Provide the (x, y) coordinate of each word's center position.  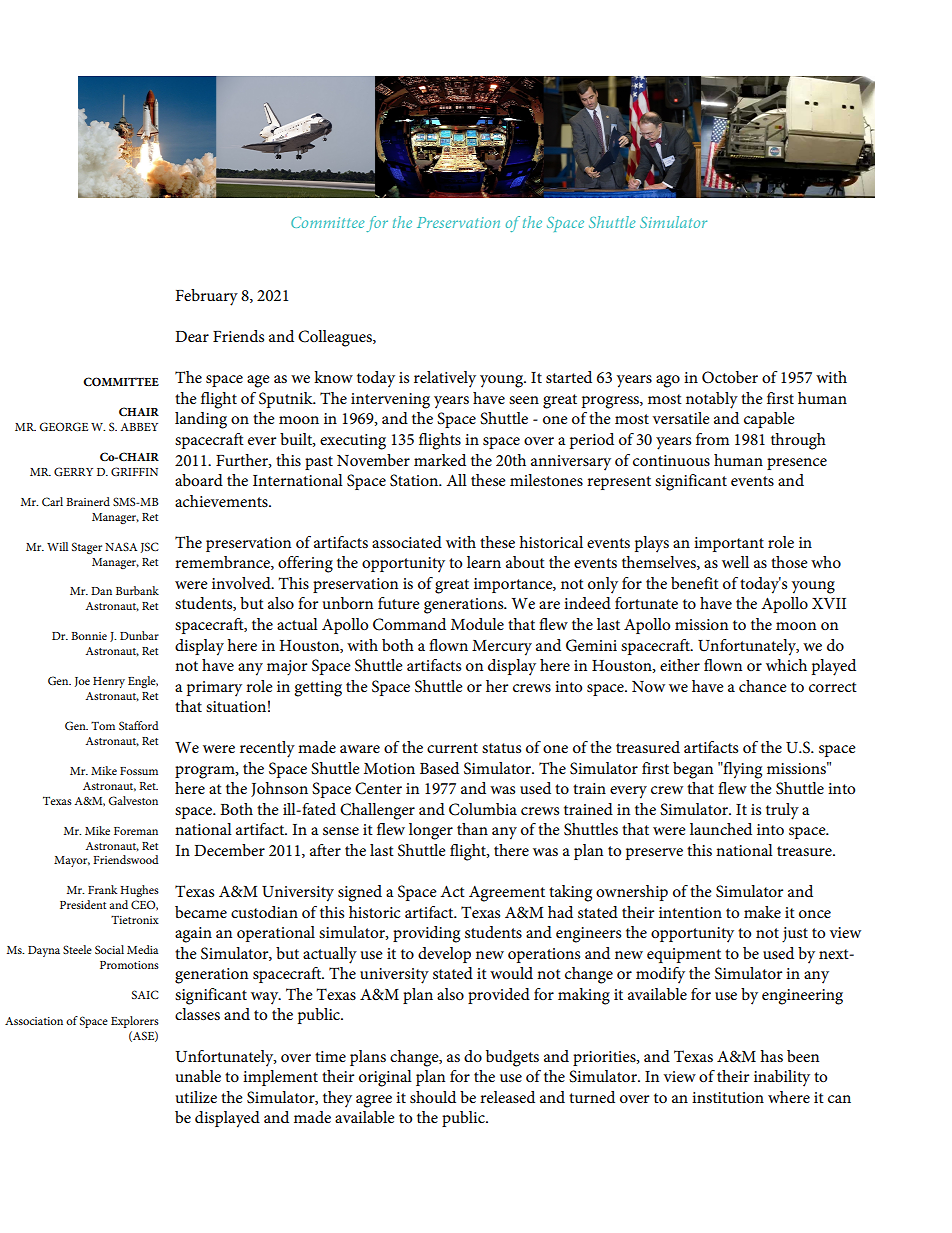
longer (431, 831)
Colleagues (336, 338)
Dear (192, 336)
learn (484, 562)
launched (721, 829)
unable (198, 1076)
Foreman (136, 831)
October (730, 377)
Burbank (137, 590)
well (735, 562)
